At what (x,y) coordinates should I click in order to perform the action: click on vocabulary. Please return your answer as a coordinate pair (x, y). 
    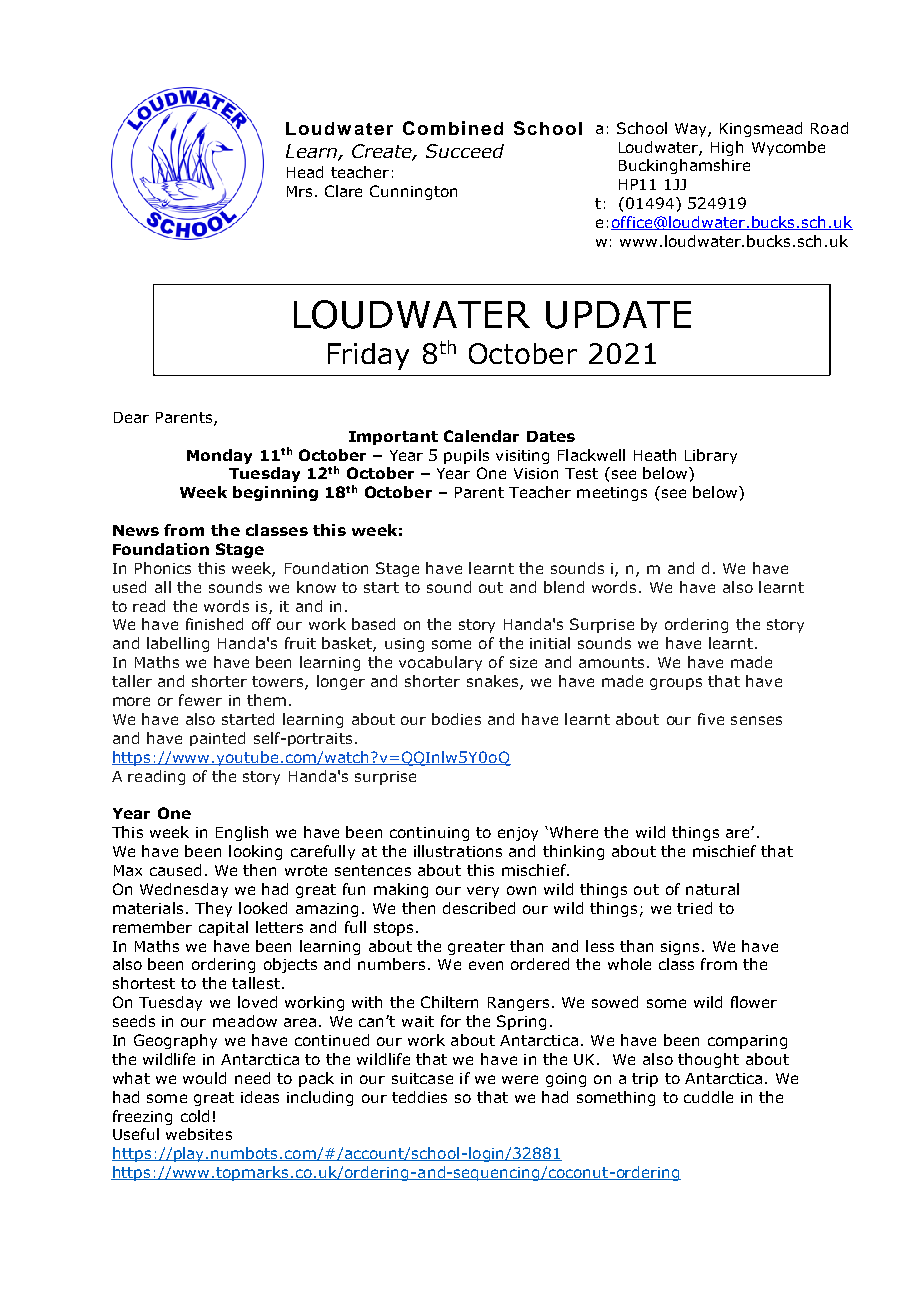
    Looking at the image, I should click on (440, 663).
